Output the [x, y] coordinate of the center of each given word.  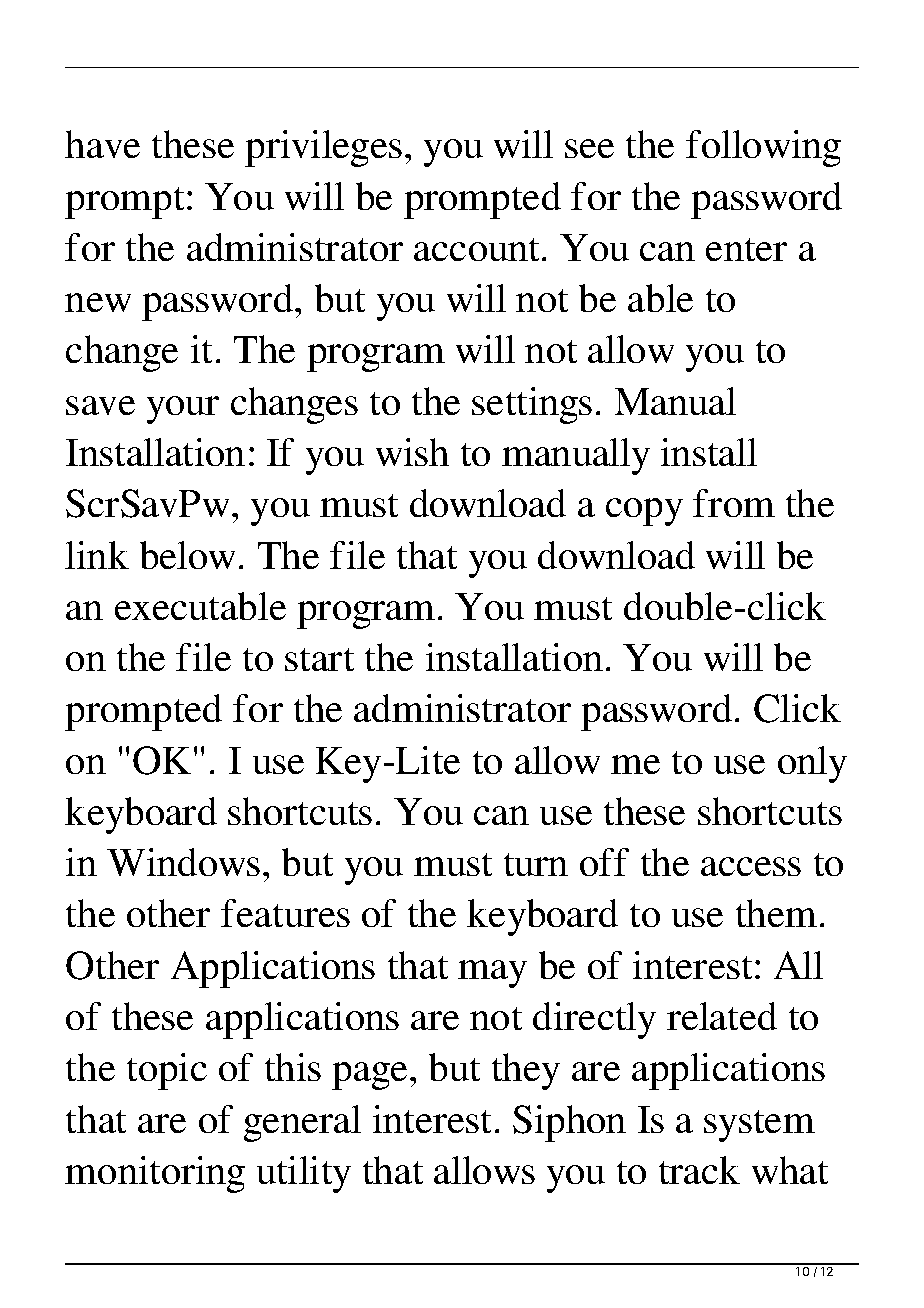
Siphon [569, 1123]
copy [644, 512]
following [763, 148]
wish [412, 452]
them [776, 913]
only [812, 764]
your [183, 410]
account [476, 249]
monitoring [155, 1174]
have [102, 144]
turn [536, 864]
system [759, 1126]
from [734, 503]
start [319, 659]
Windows [183, 862]
